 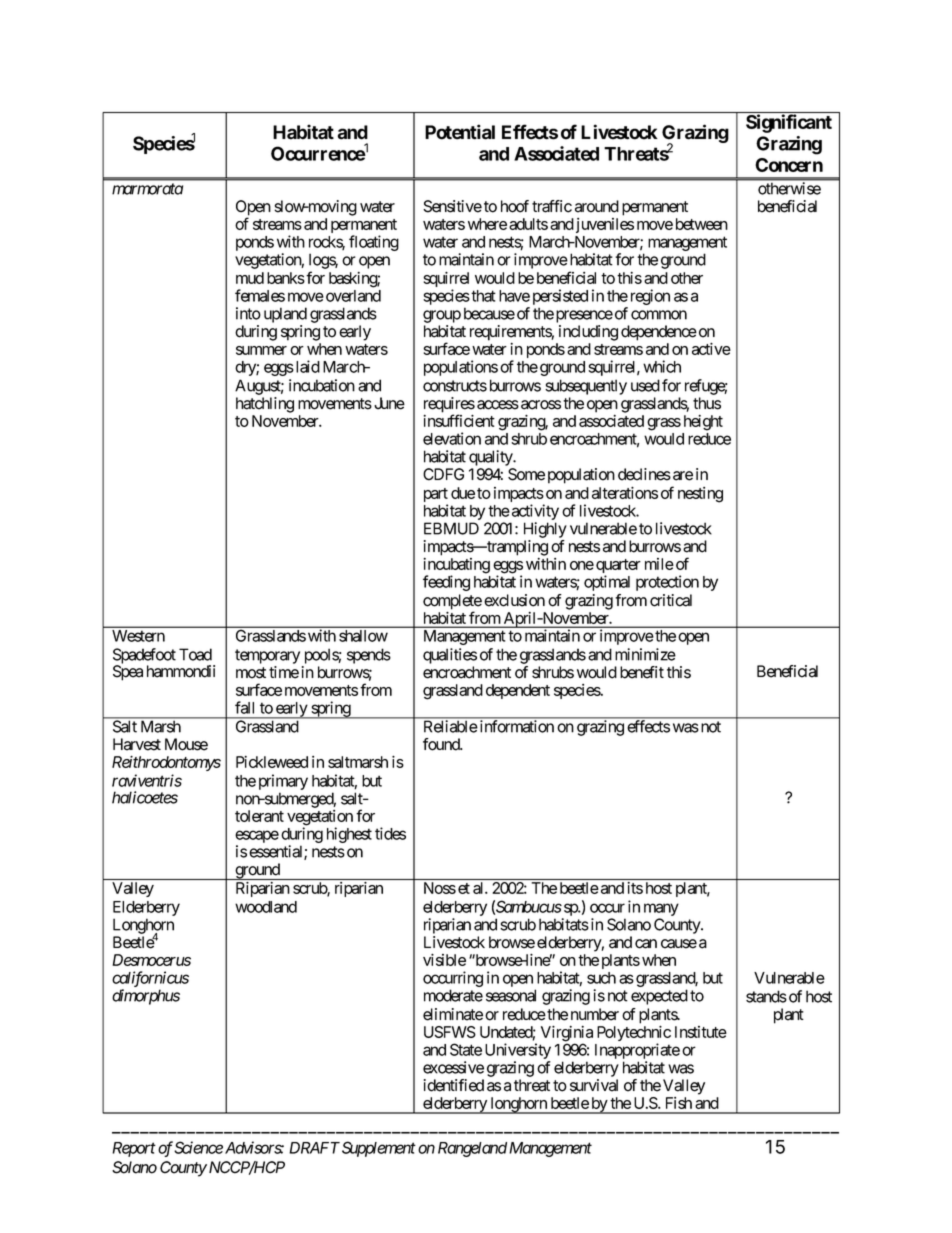 I want to click on critical, so click(x=671, y=600).
